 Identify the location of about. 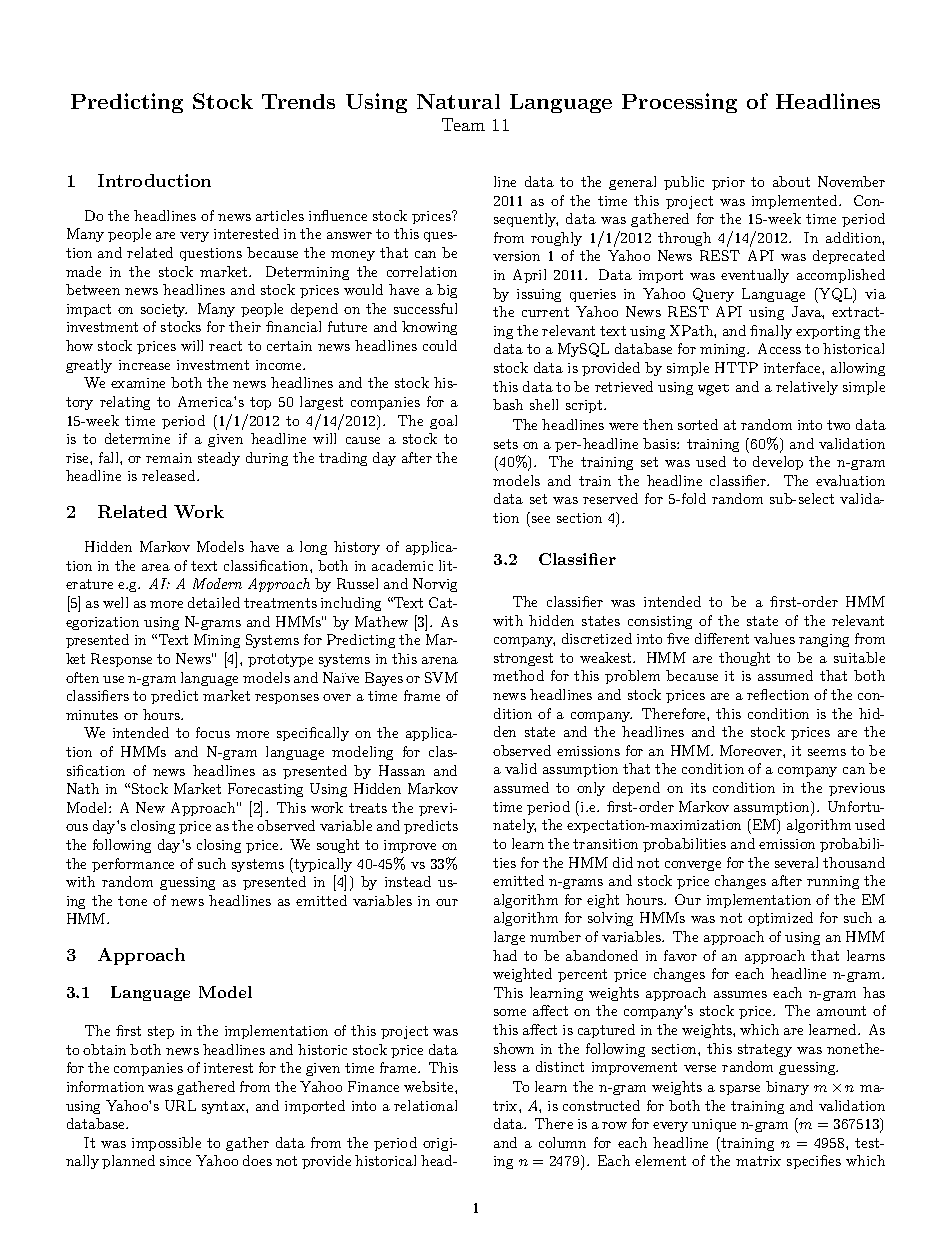
(791, 181).
